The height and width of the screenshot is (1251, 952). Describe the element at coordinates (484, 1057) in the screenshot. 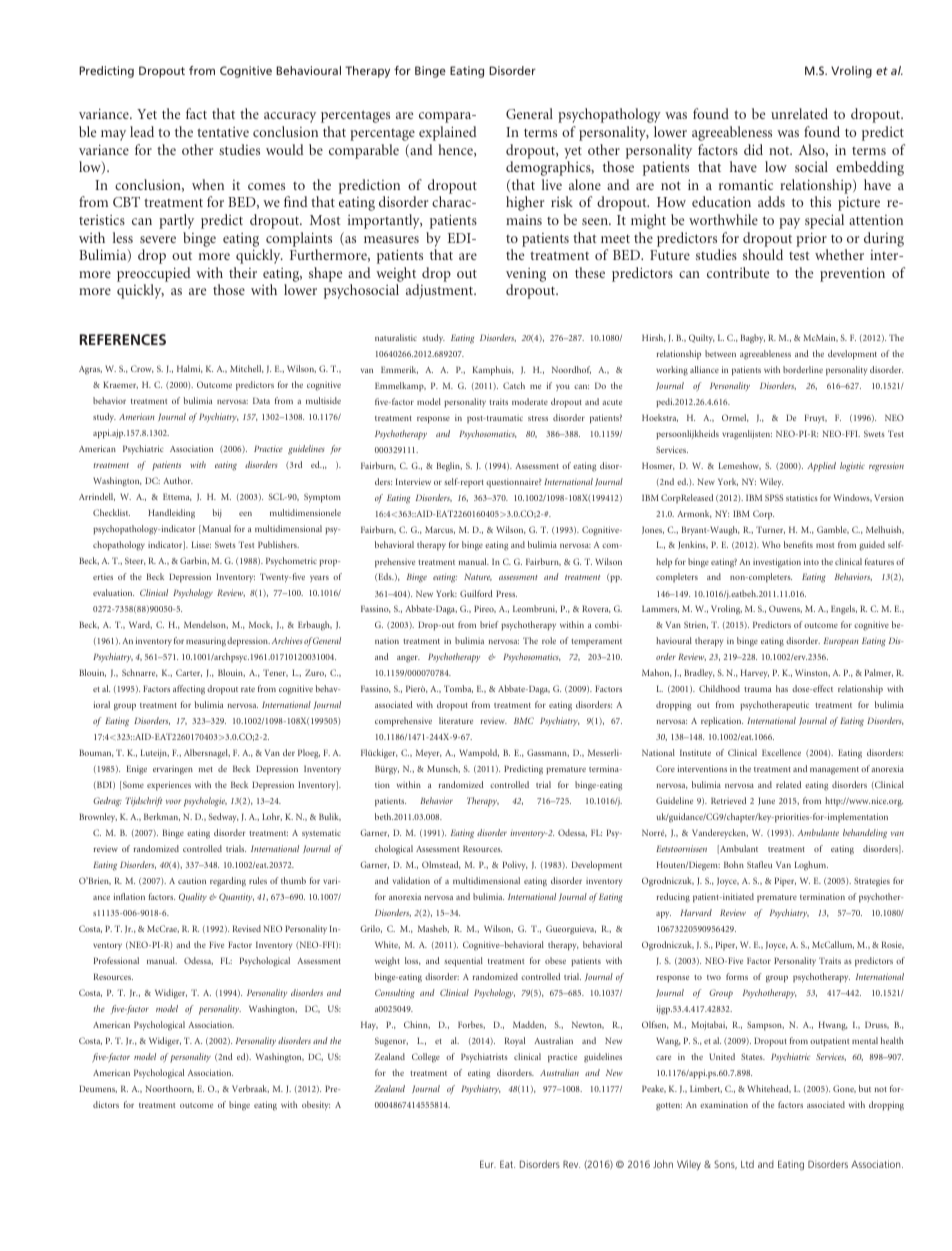

I see `Psychiatrists` at that location.
